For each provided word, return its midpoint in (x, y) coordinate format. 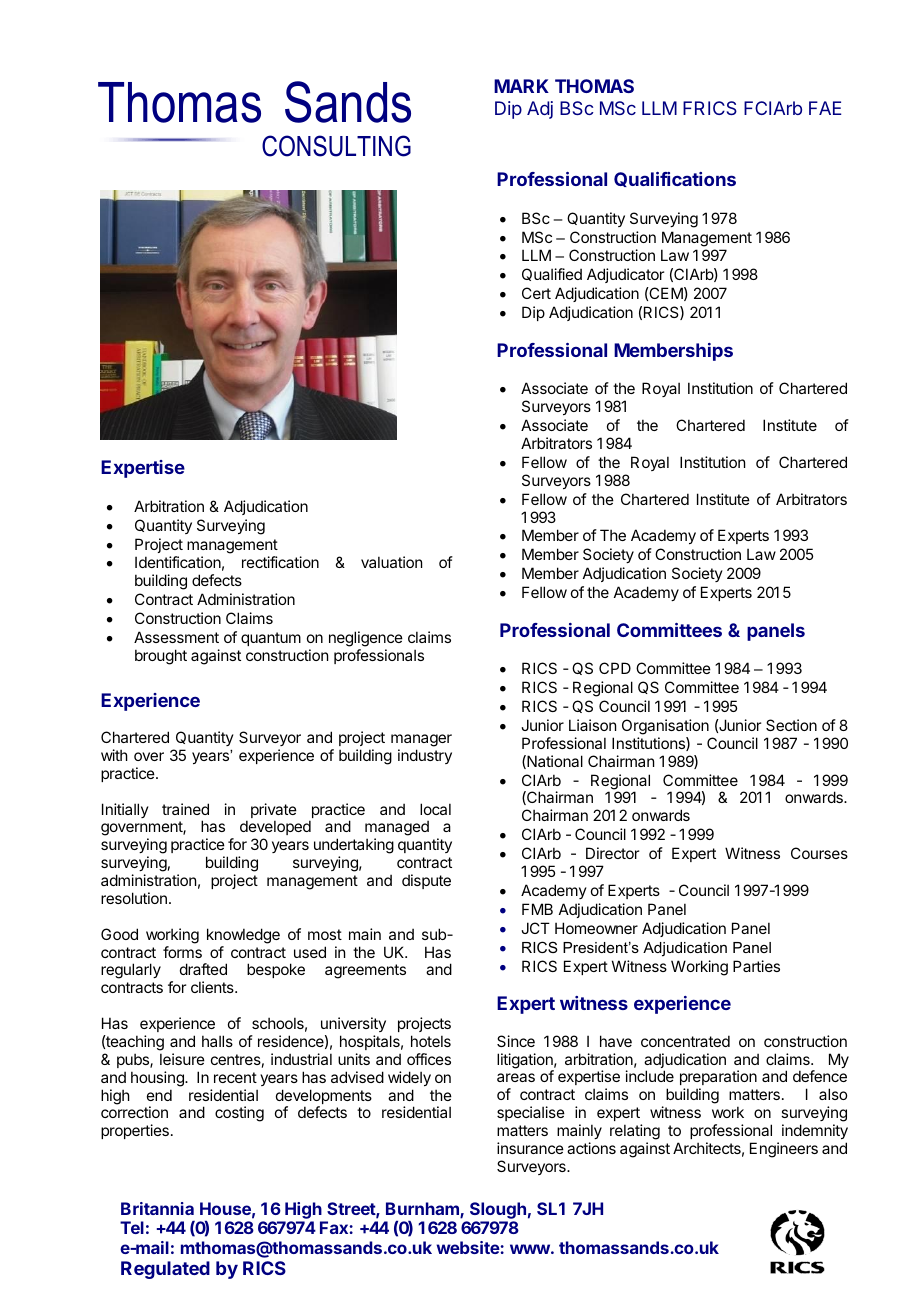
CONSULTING (336, 146)
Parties (756, 966)
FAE (825, 108)
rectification (280, 562)
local (435, 809)
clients (213, 987)
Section (791, 725)
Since (516, 1041)
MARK (521, 86)
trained (185, 809)
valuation (391, 562)
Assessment (176, 637)
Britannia (157, 1208)
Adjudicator (625, 275)
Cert (536, 293)
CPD (615, 668)
